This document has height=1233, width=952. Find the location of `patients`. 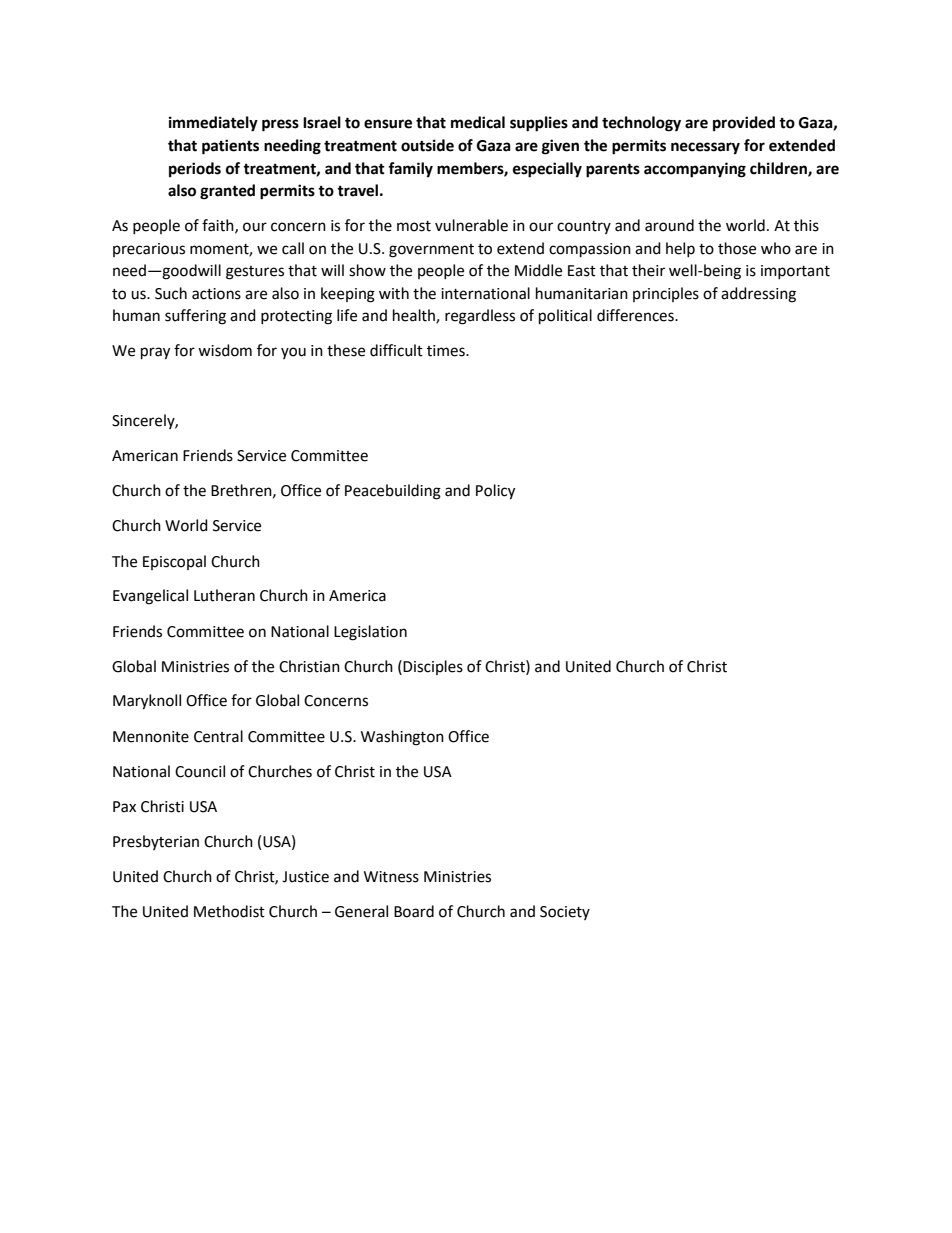

patients is located at coordinates (230, 147).
